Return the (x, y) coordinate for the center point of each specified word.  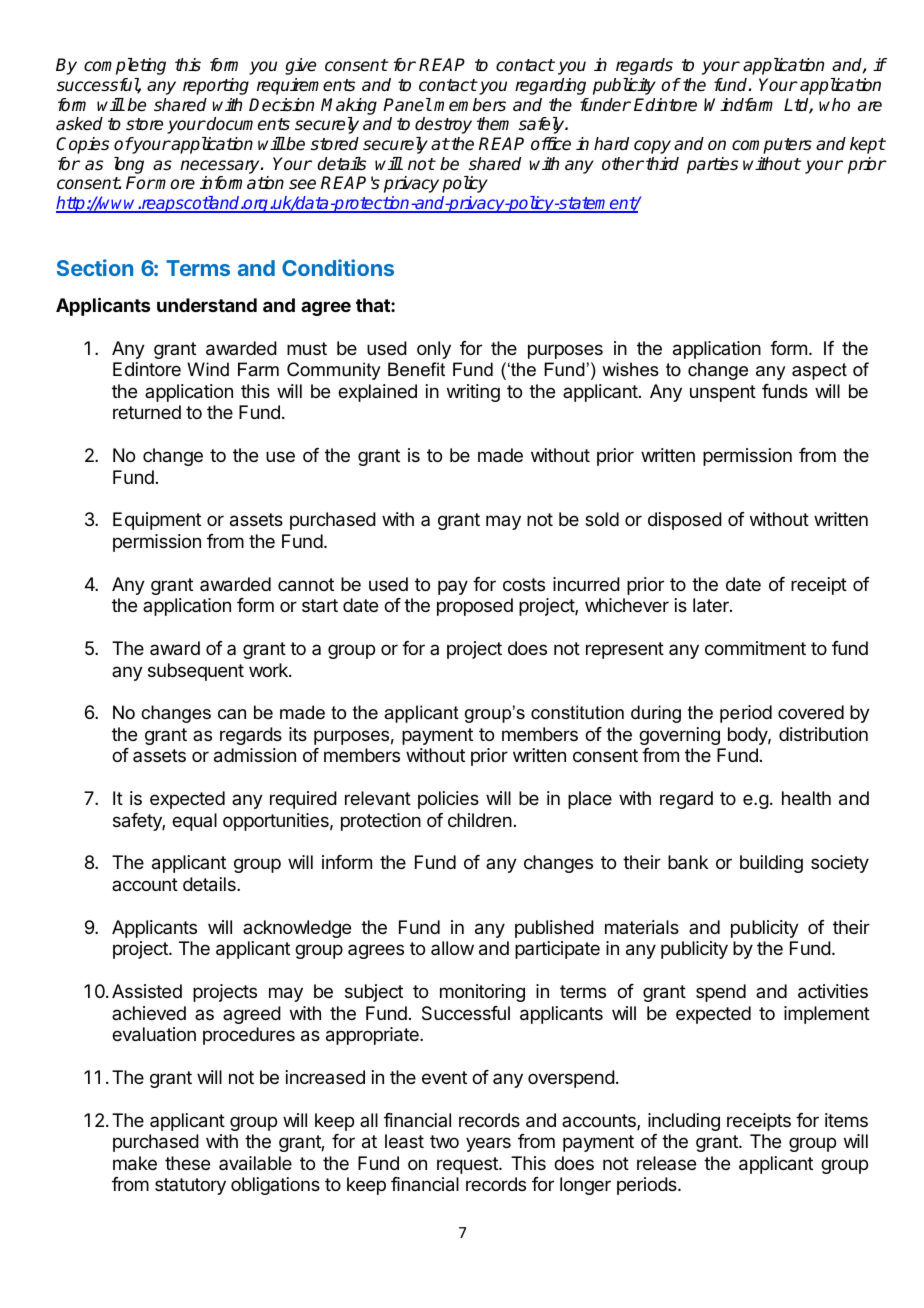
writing (473, 393)
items (846, 1120)
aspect (819, 371)
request (468, 1165)
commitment (755, 648)
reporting (216, 86)
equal (194, 822)
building (771, 864)
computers (772, 146)
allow (452, 948)
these (187, 1163)
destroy (443, 125)
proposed (475, 607)
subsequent (196, 672)
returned (147, 412)
